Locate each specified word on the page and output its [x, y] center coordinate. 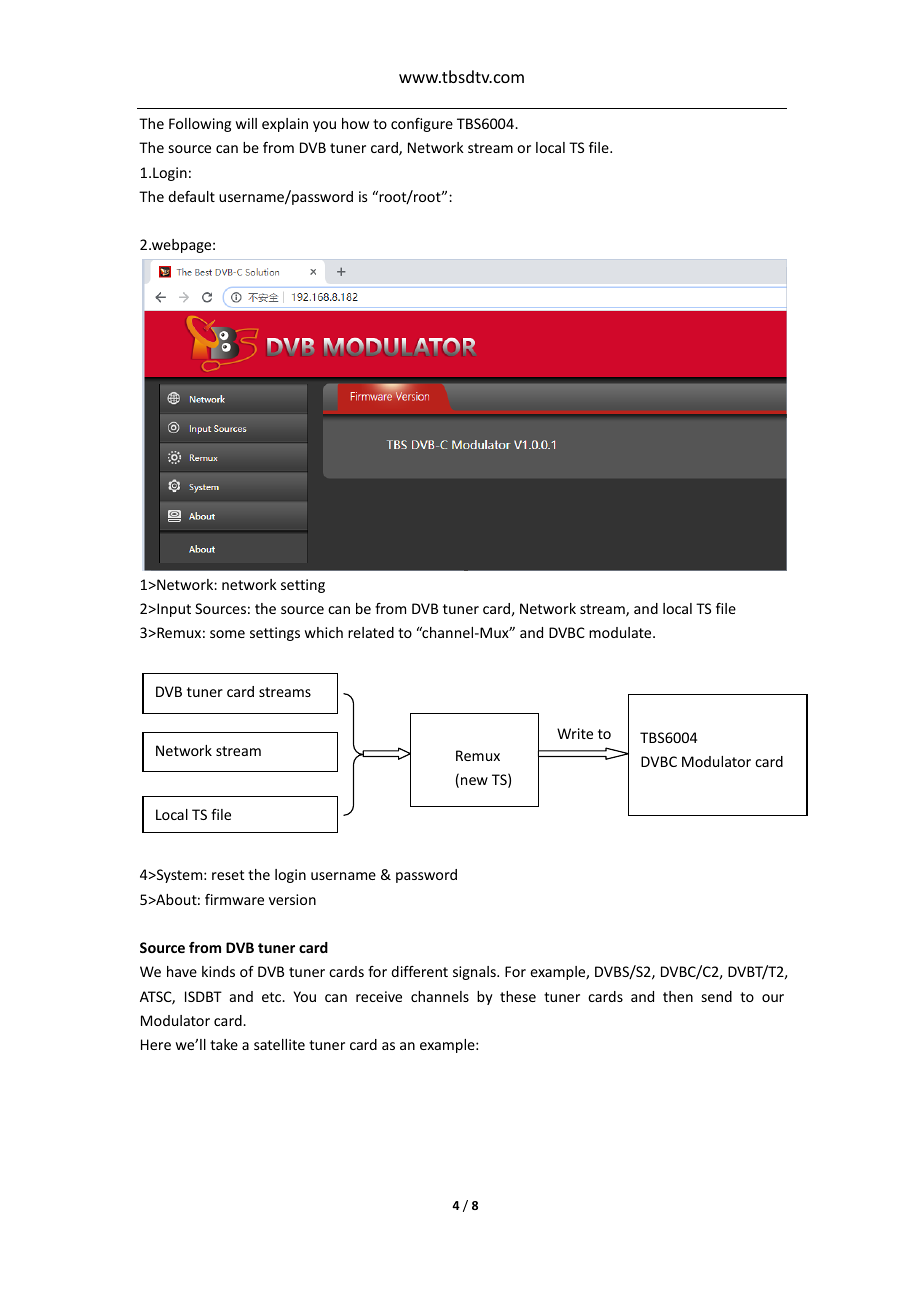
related [371, 632]
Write [575, 733]
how [355, 123]
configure [422, 125]
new [474, 781]
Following [200, 125]
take [224, 1044]
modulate [621, 632]
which [324, 632]
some [227, 634]
